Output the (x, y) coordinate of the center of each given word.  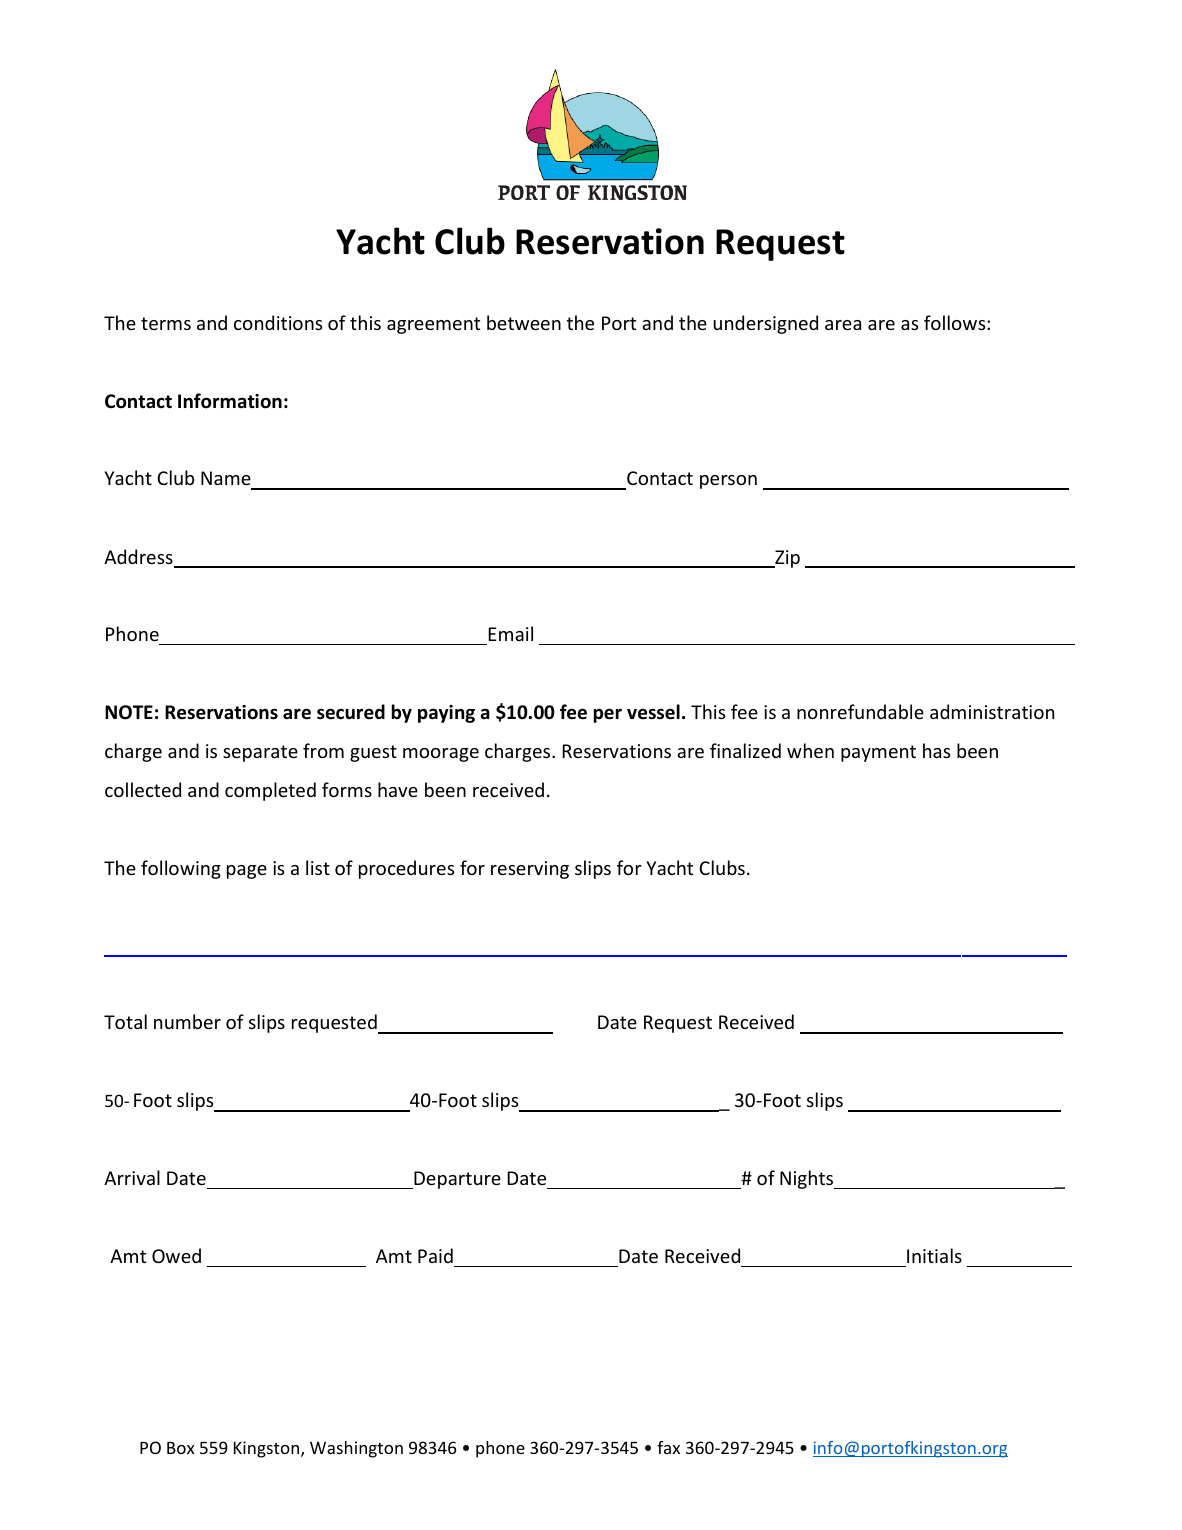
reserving (530, 870)
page (247, 872)
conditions (278, 322)
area (843, 325)
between (524, 322)
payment (878, 753)
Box (181, 1448)
